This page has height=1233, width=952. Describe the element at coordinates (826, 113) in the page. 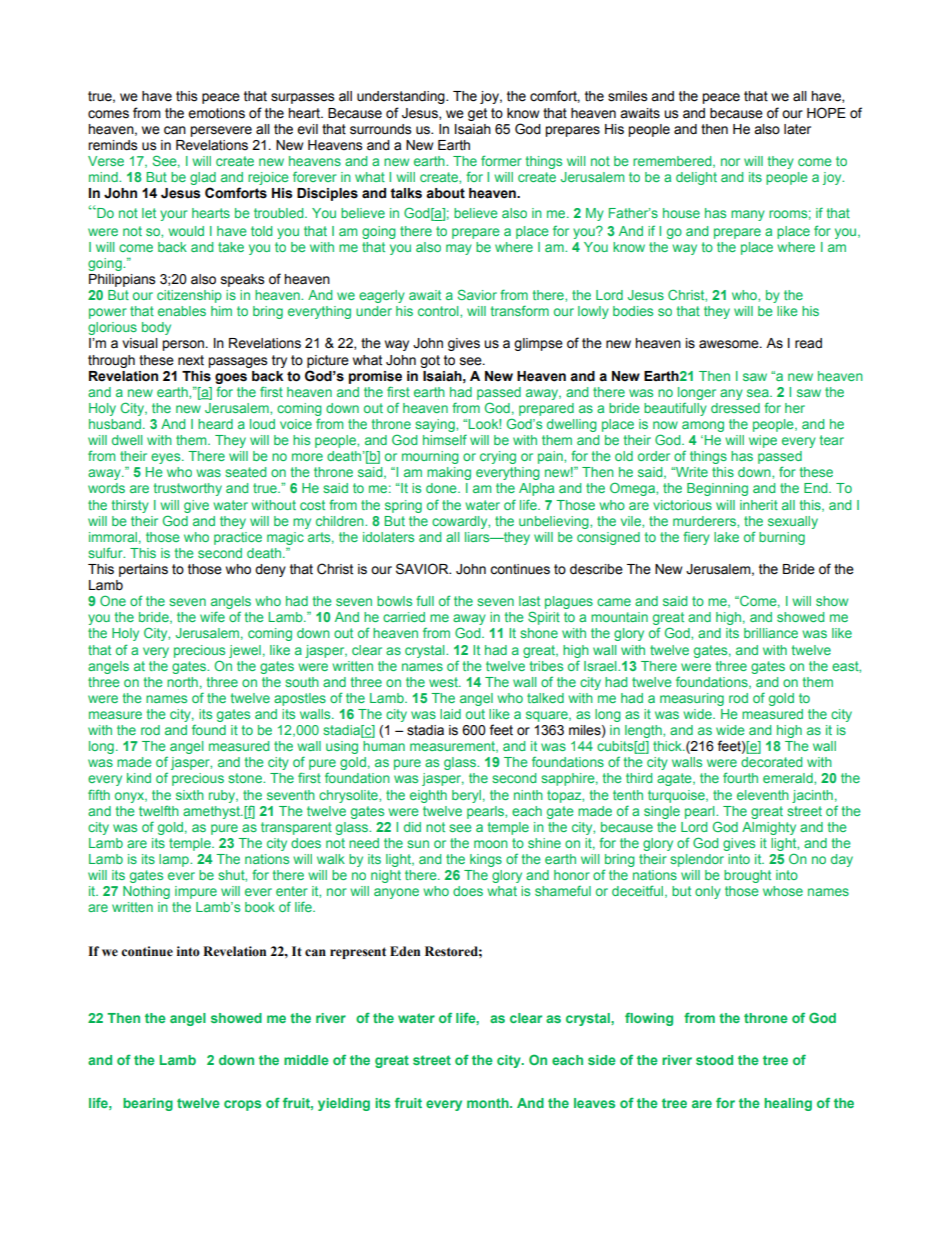

I see `HOPE` at that location.
